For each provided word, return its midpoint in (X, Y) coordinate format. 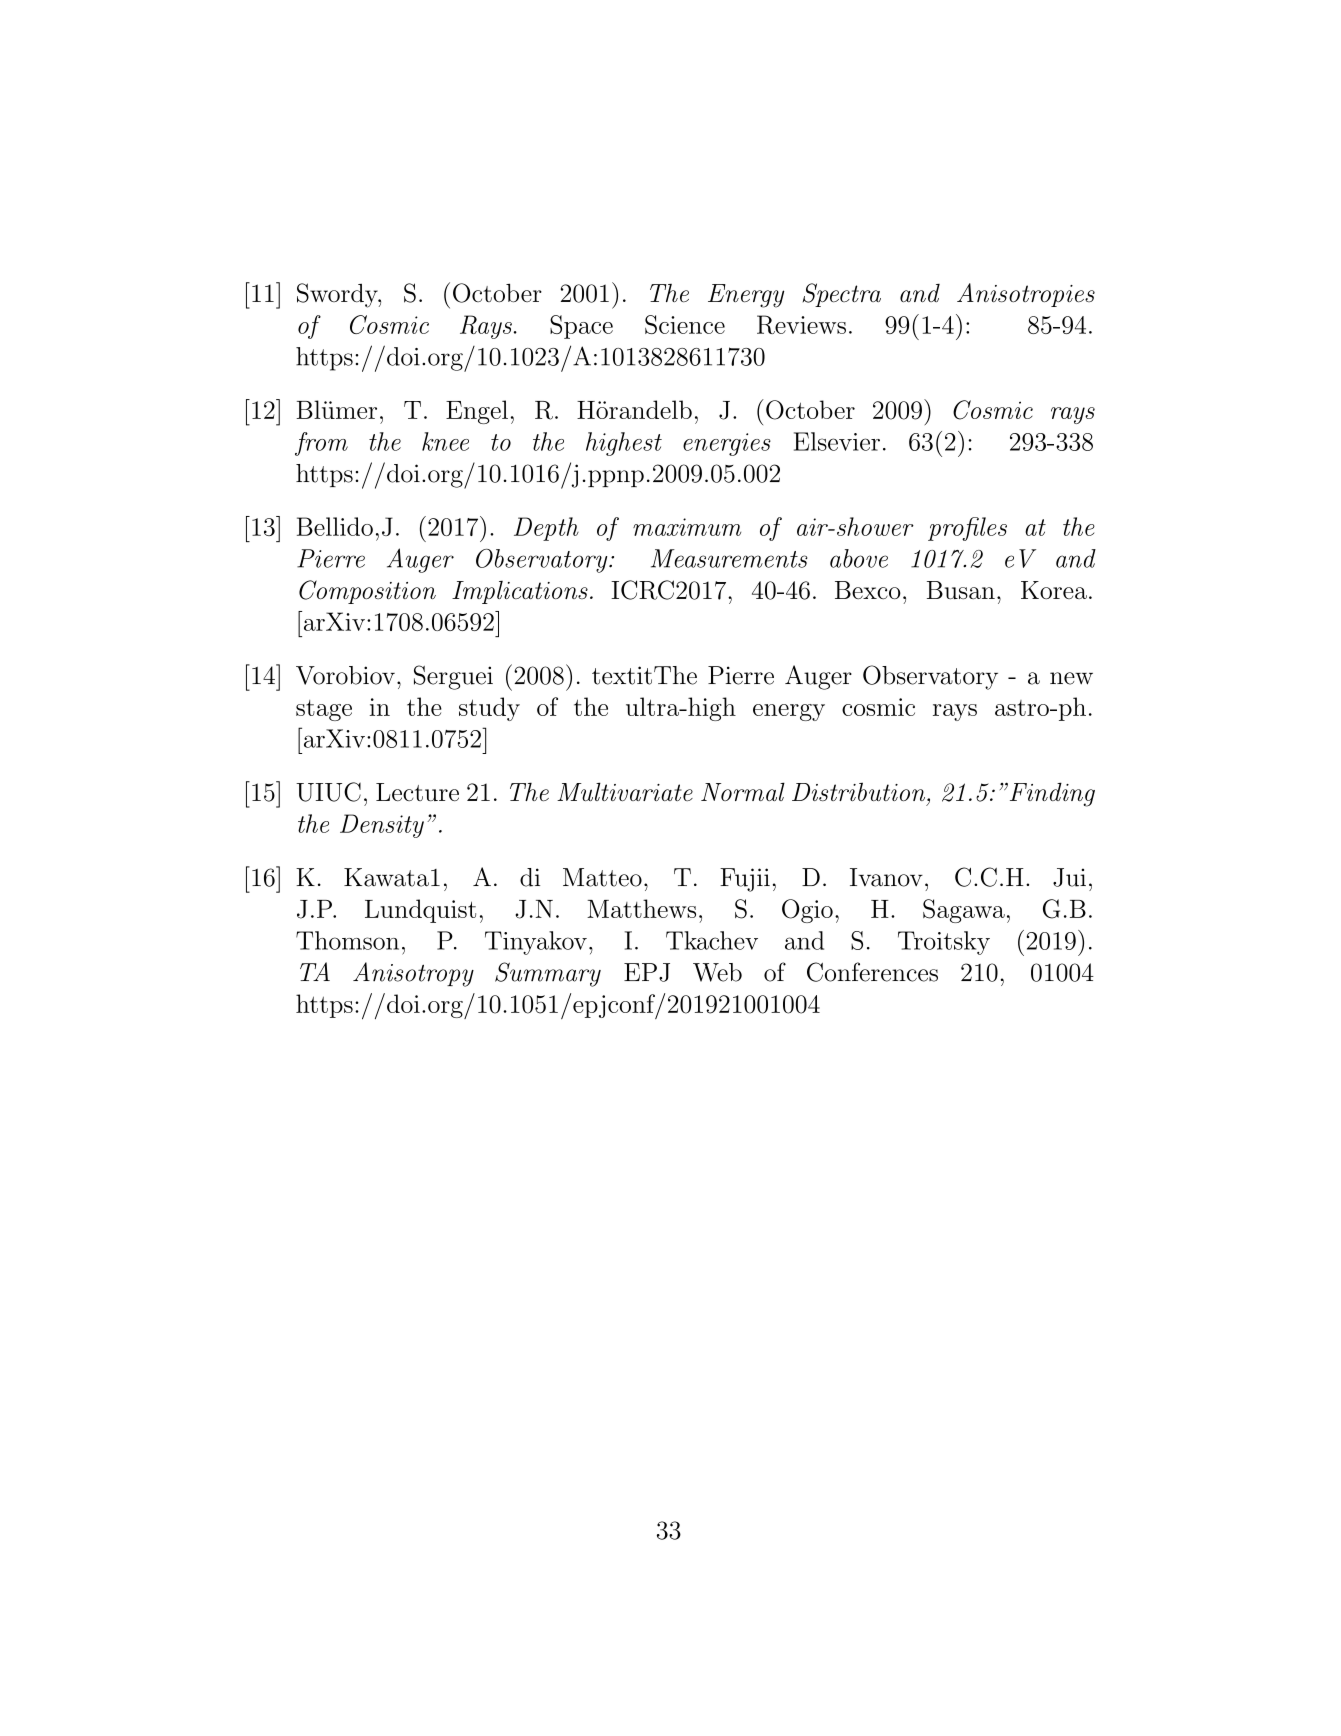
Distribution (860, 791)
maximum (687, 527)
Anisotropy (413, 974)
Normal (743, 791)
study (489, 709)
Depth (546, 529)
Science (685, 324)
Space (581, 327)
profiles (967, 529)
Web (717, 972)
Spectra (842, 295)
